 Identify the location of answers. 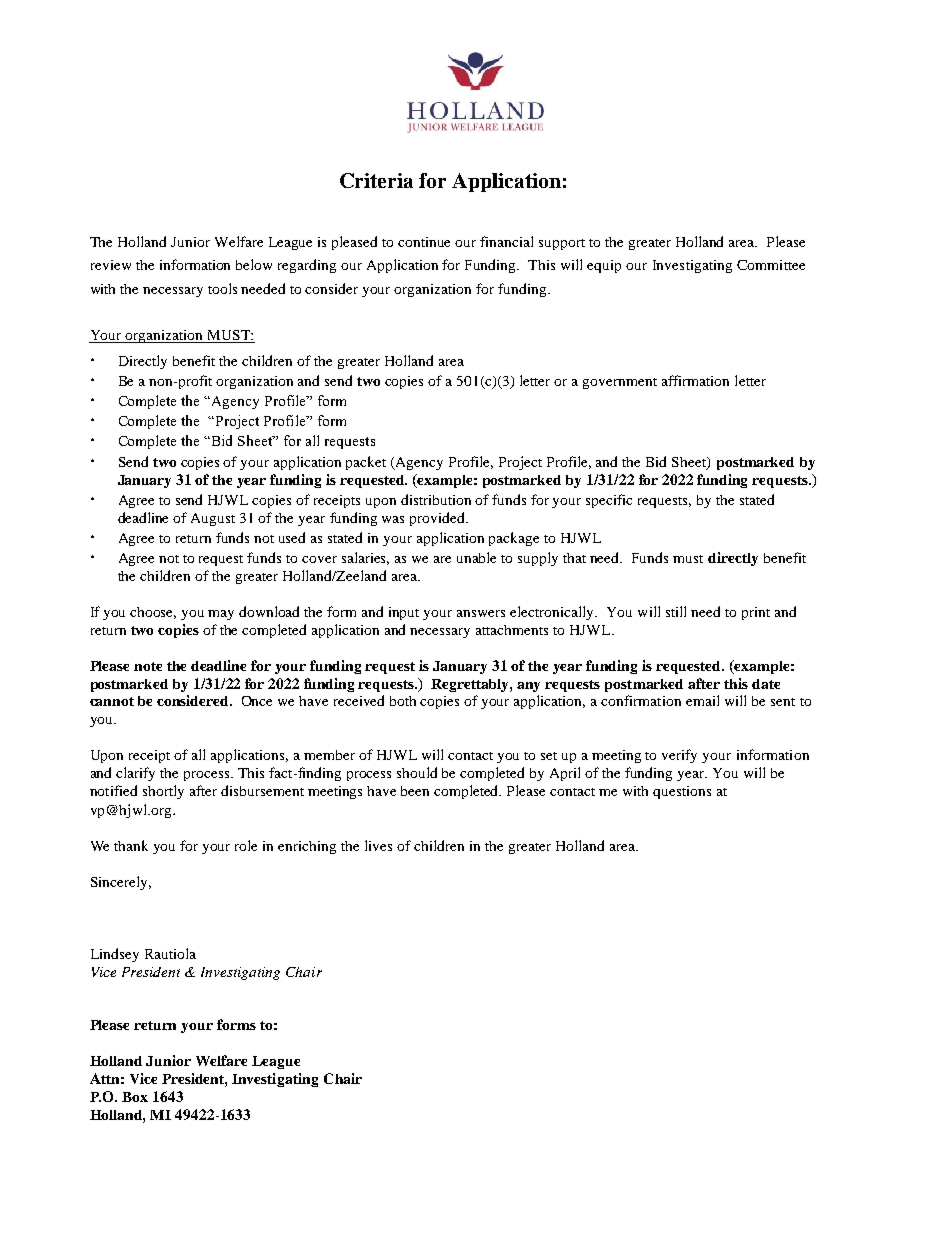
(481, 613).
